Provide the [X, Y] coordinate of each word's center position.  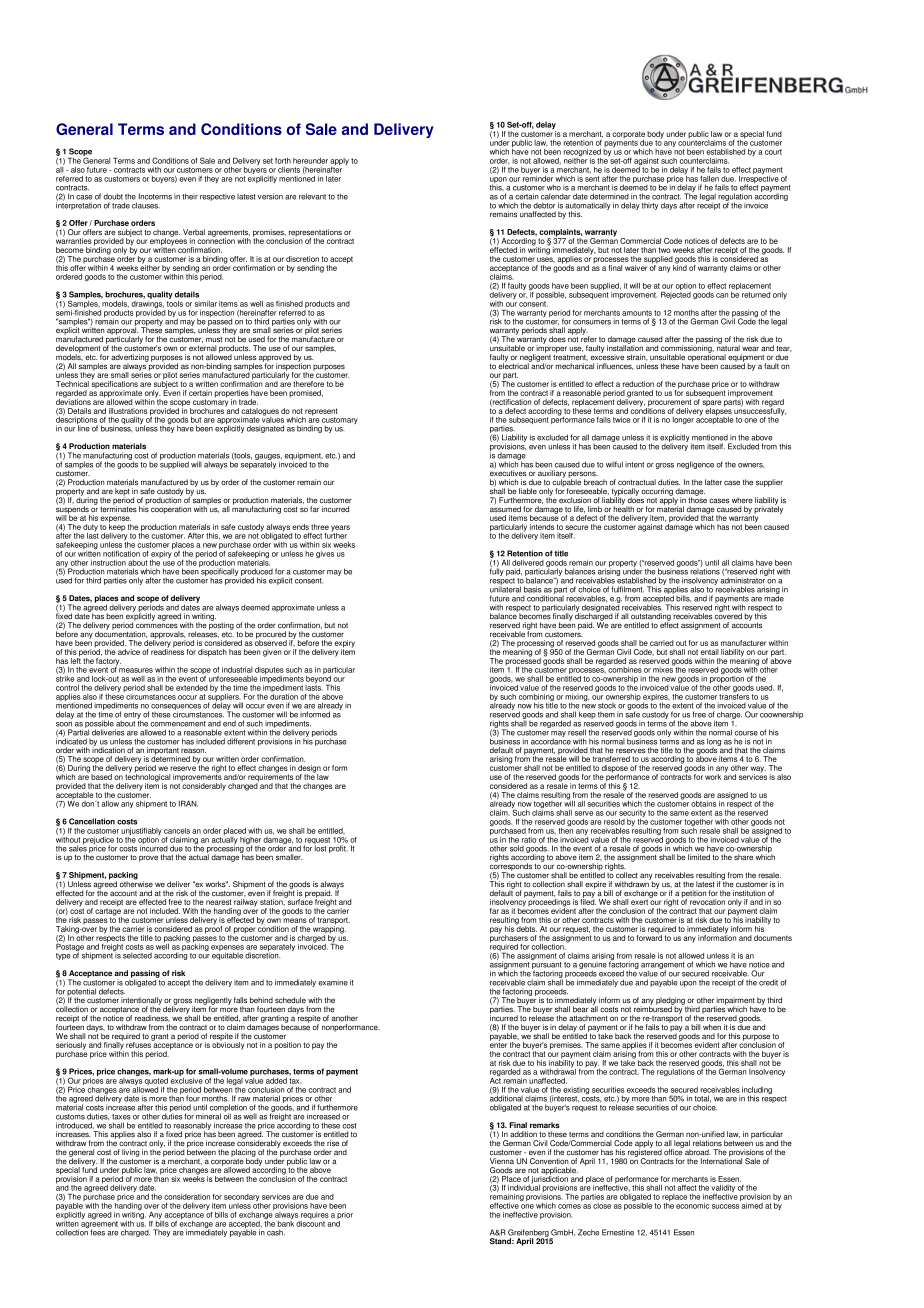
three [320, 527]
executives [508, 472]
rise [333, 1143]
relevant [312, 196]
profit [338, 849]
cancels [177, 831]
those [697, 499]
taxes [121, 1117]
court [773, 152]
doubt [113, 196]
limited [699, 857]
